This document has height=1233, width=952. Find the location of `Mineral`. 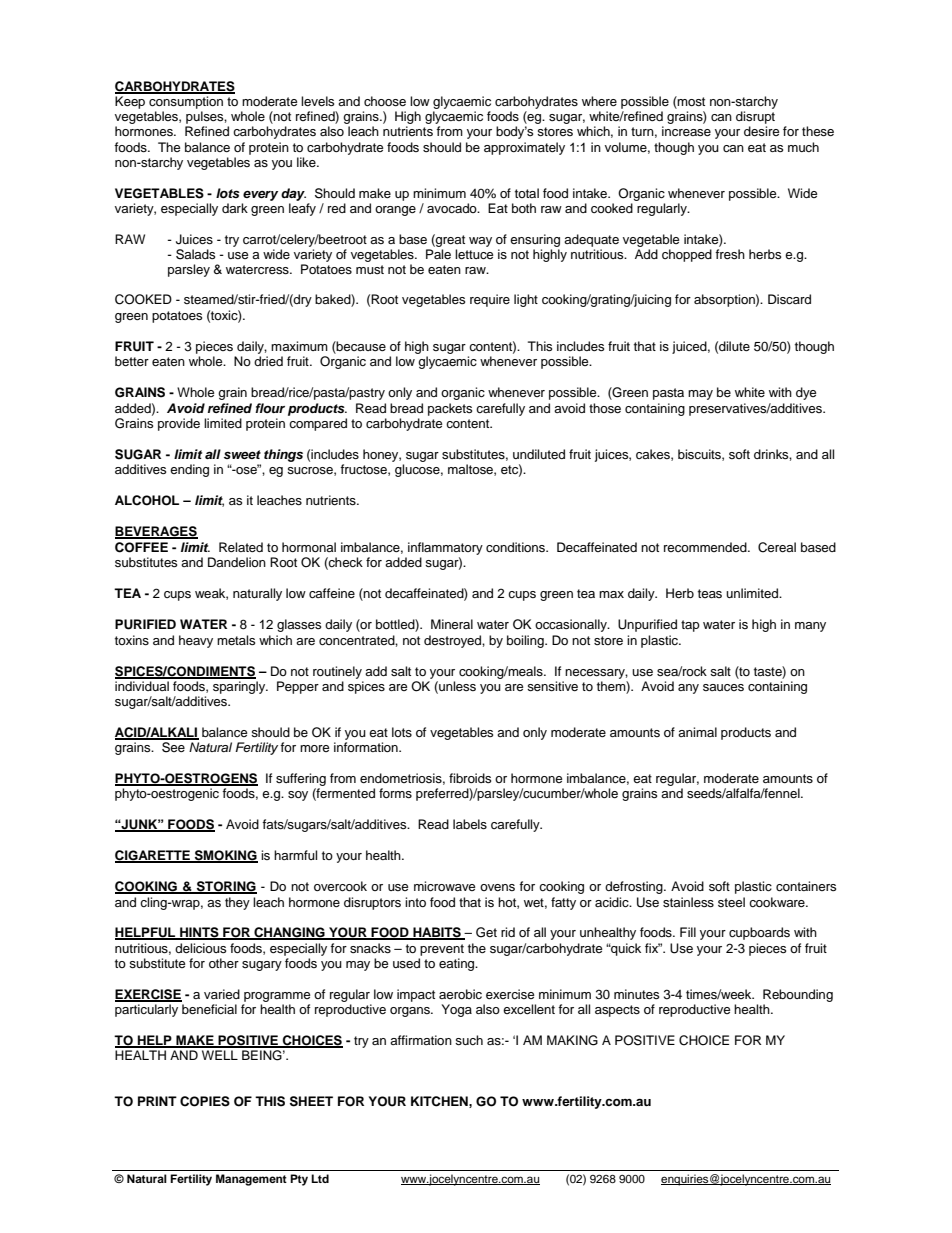

Mineral is located at coordinates (452, 624).
